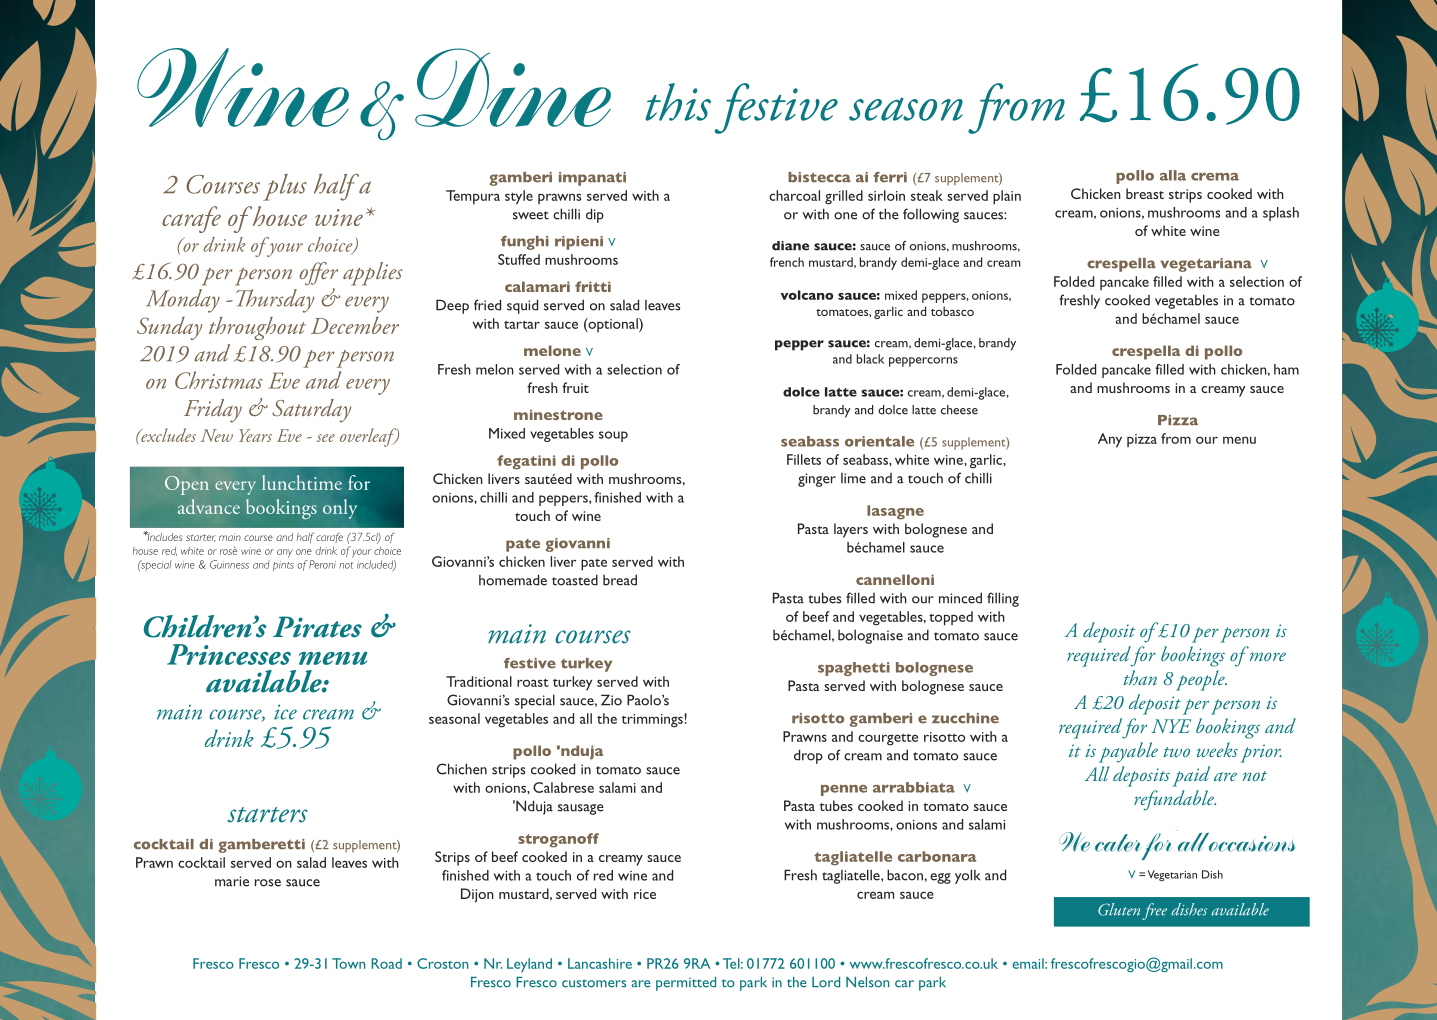 The image size is (1437, 1020). I want to click on this, so click(678, 102).
